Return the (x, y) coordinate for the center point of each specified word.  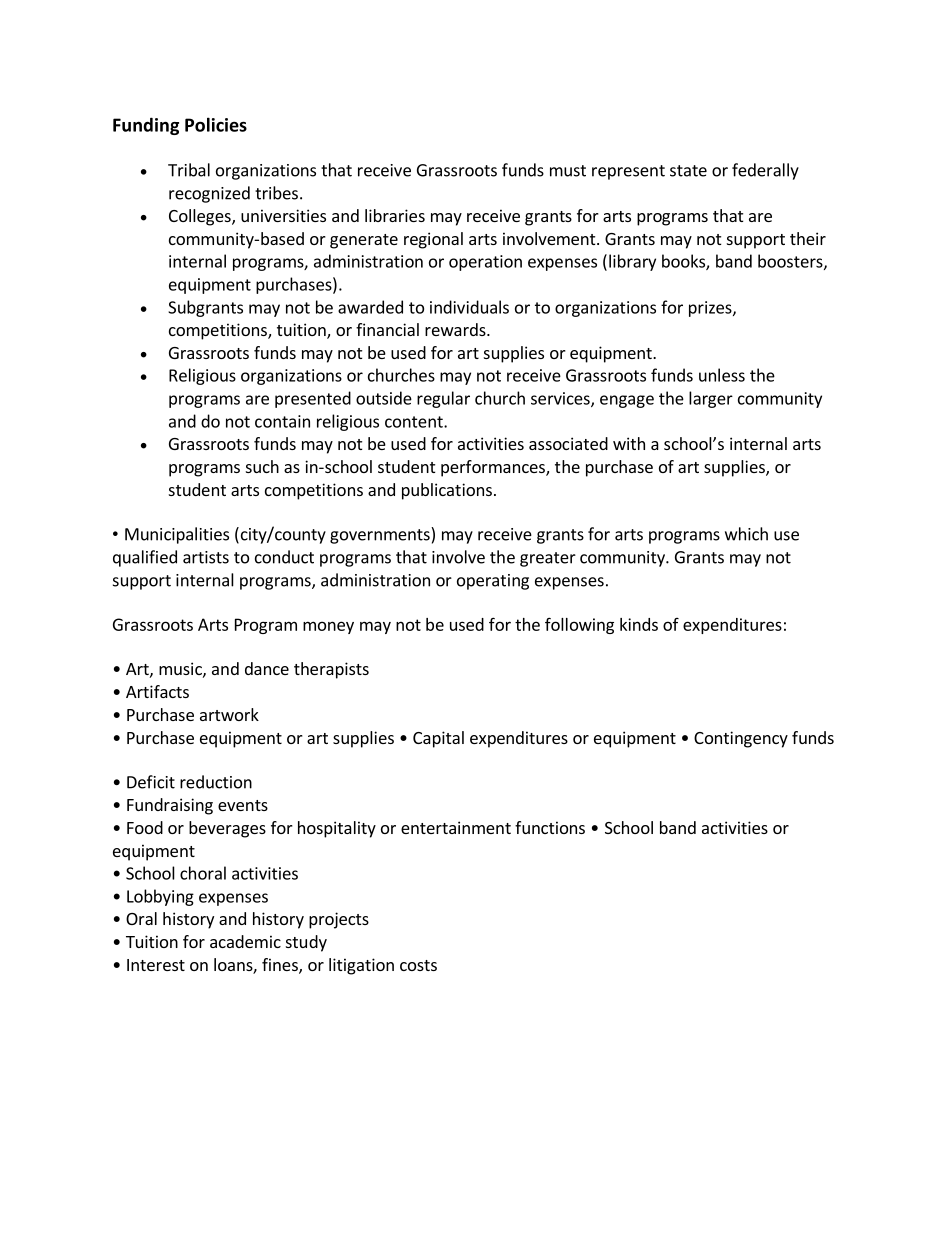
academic (245, 941)
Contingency (741, 739)
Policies (216, 124)
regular (443, 399)
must (568, 171)
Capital (438, 739)
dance (267, 668)
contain (282, 421)
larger (711, 399)
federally (765, 171)
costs (418, 965)
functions (550, 827)
